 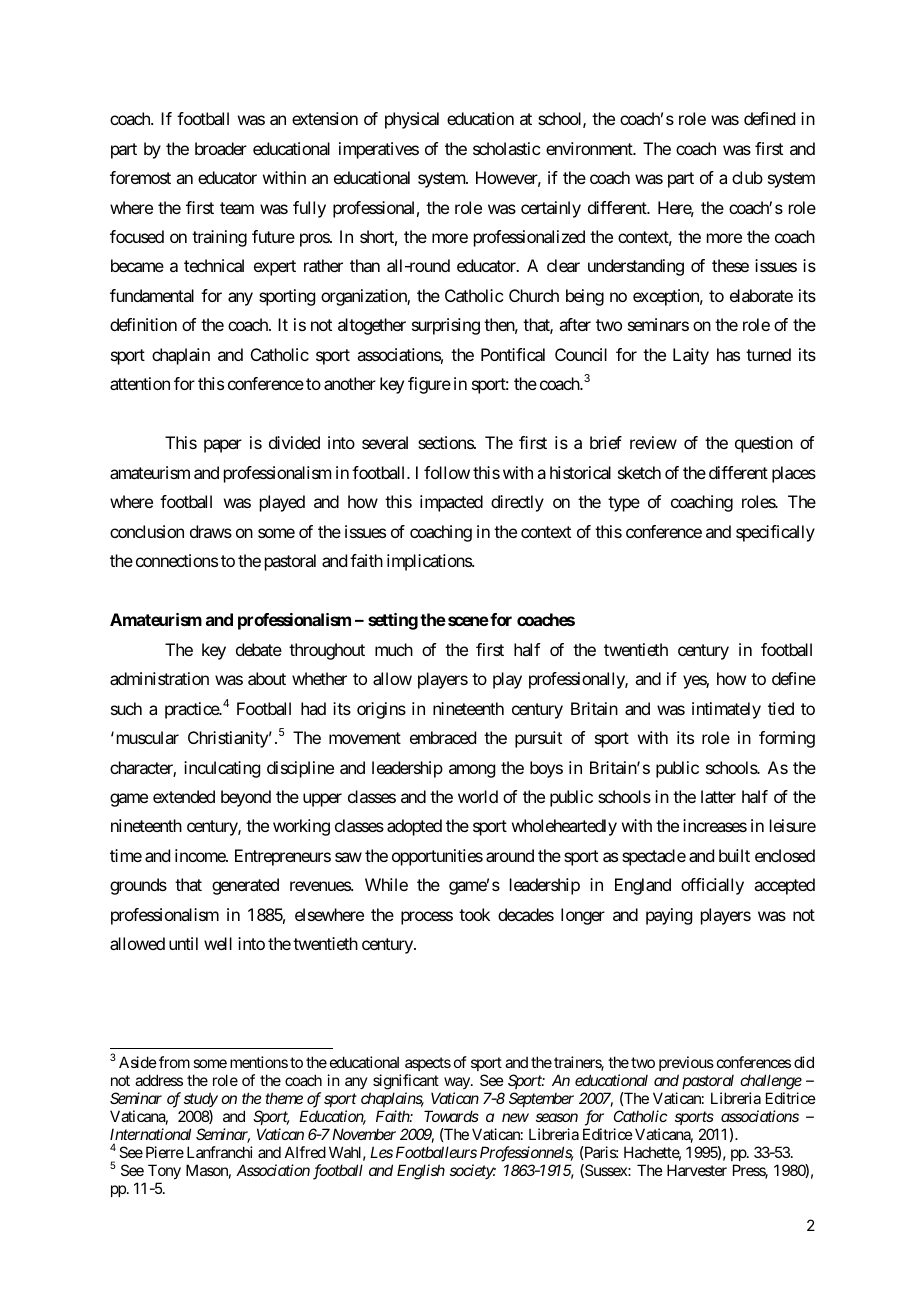 I want to click on Towards, so click(x=451, y=1116).
